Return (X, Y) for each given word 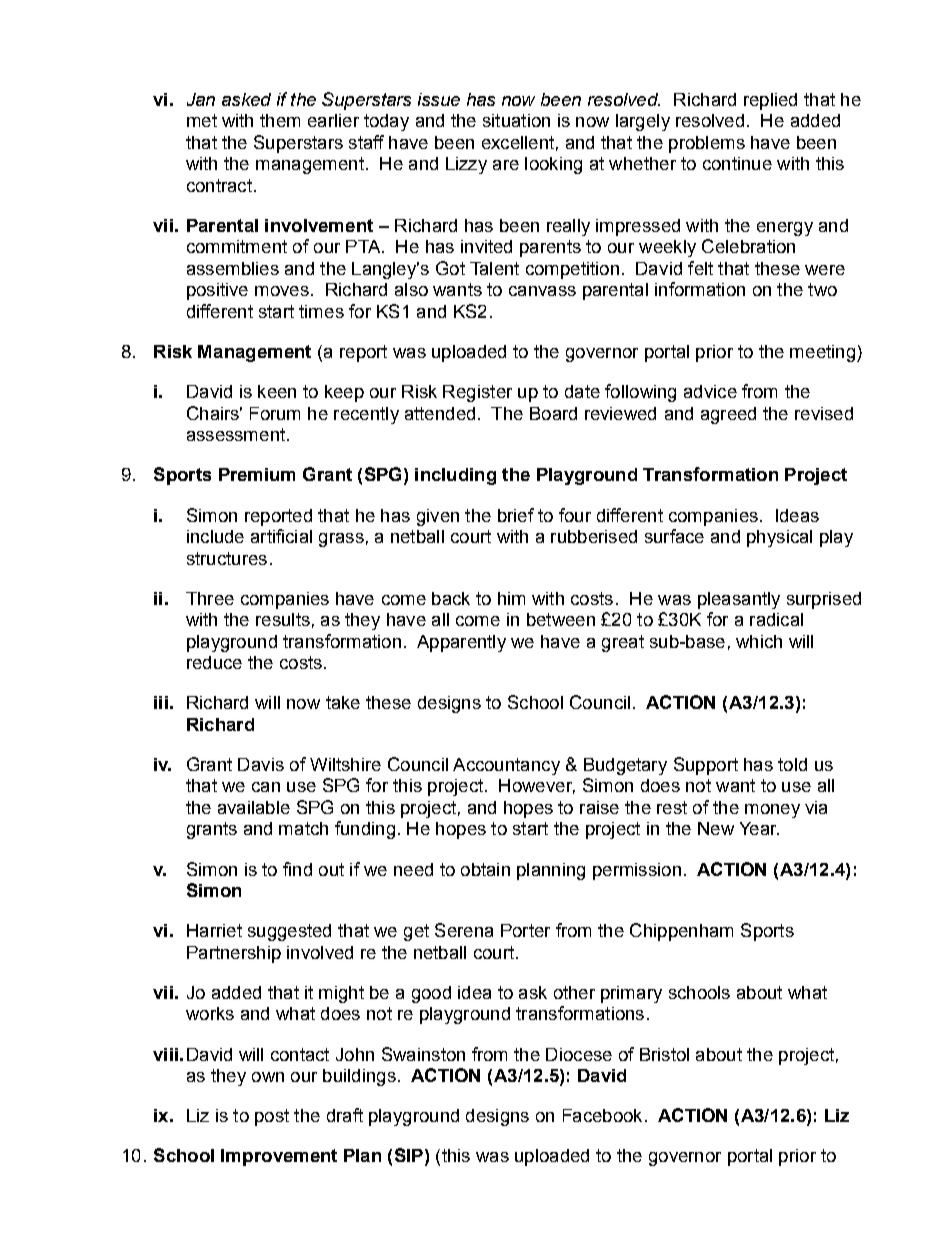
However (537, 786)
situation (516, 120)
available (254, 807)
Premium (257, 474)
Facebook (602, 1115)
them (280, 120)
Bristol (664, 1054)
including (455, 476)
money (772, 811)
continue (737, 163)
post (272, 1117)
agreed (728, 415)
